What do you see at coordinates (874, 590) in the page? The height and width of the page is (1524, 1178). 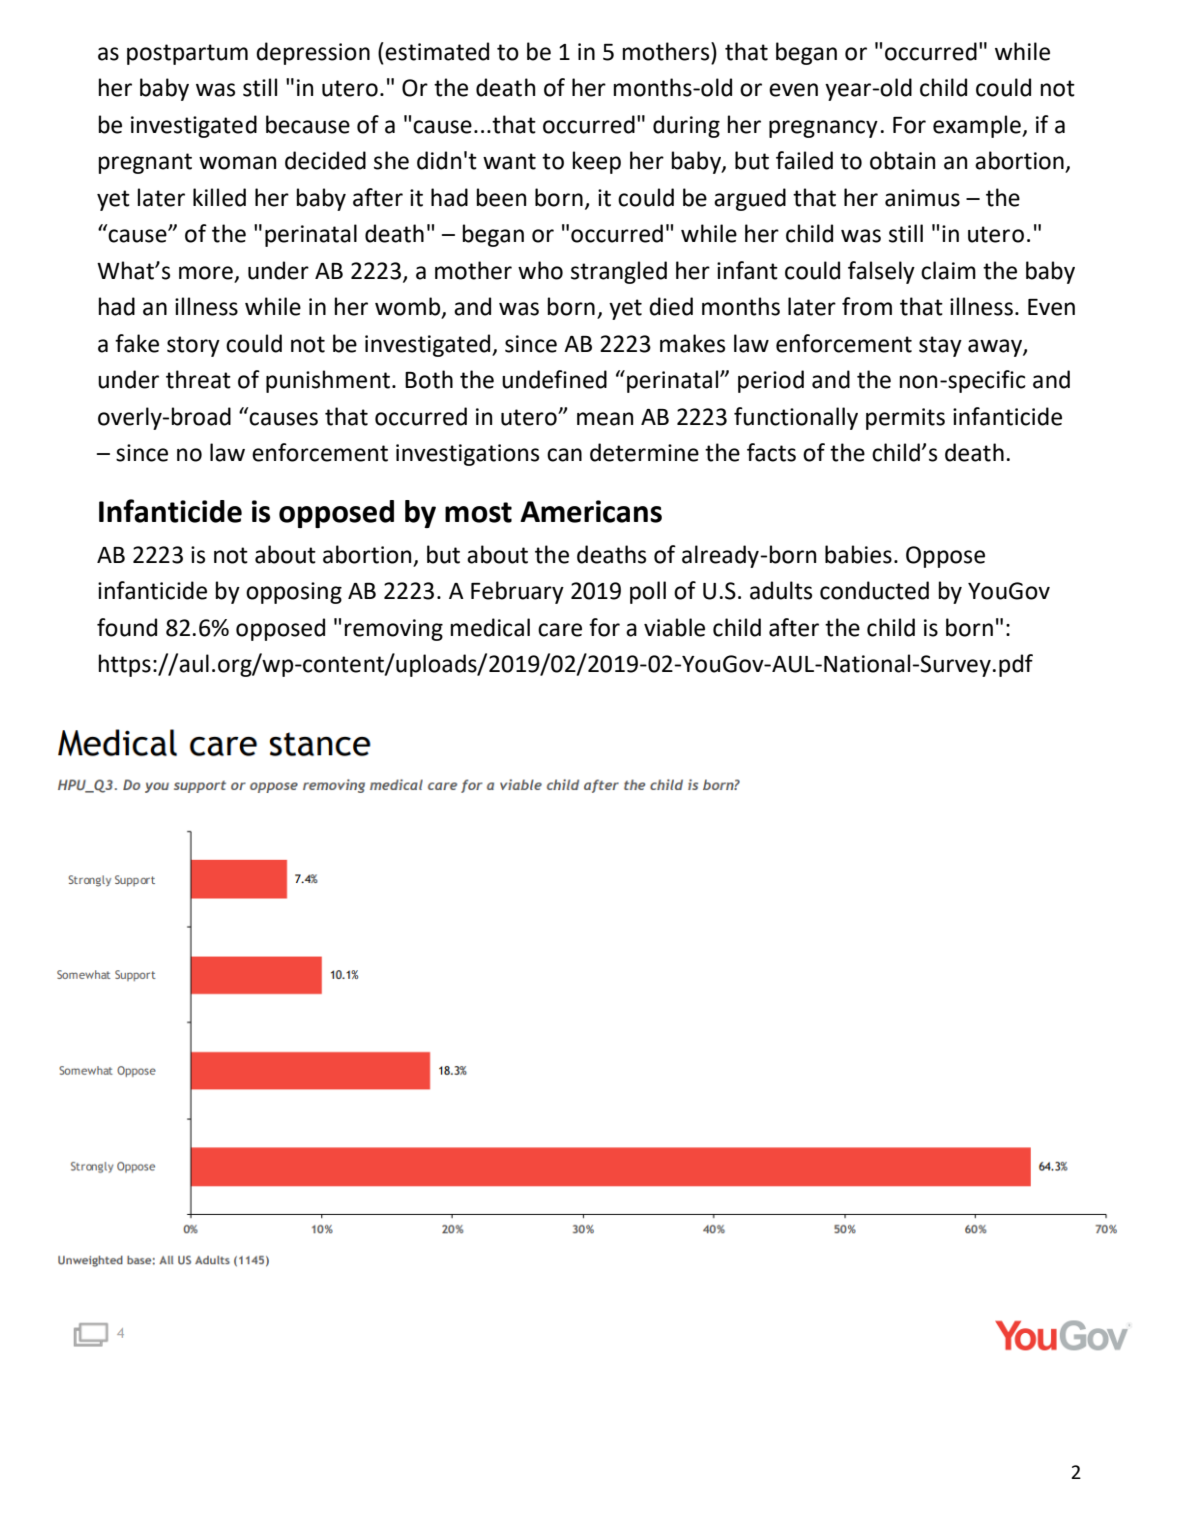 I see `conducted` at bounding box center [874, 590].
